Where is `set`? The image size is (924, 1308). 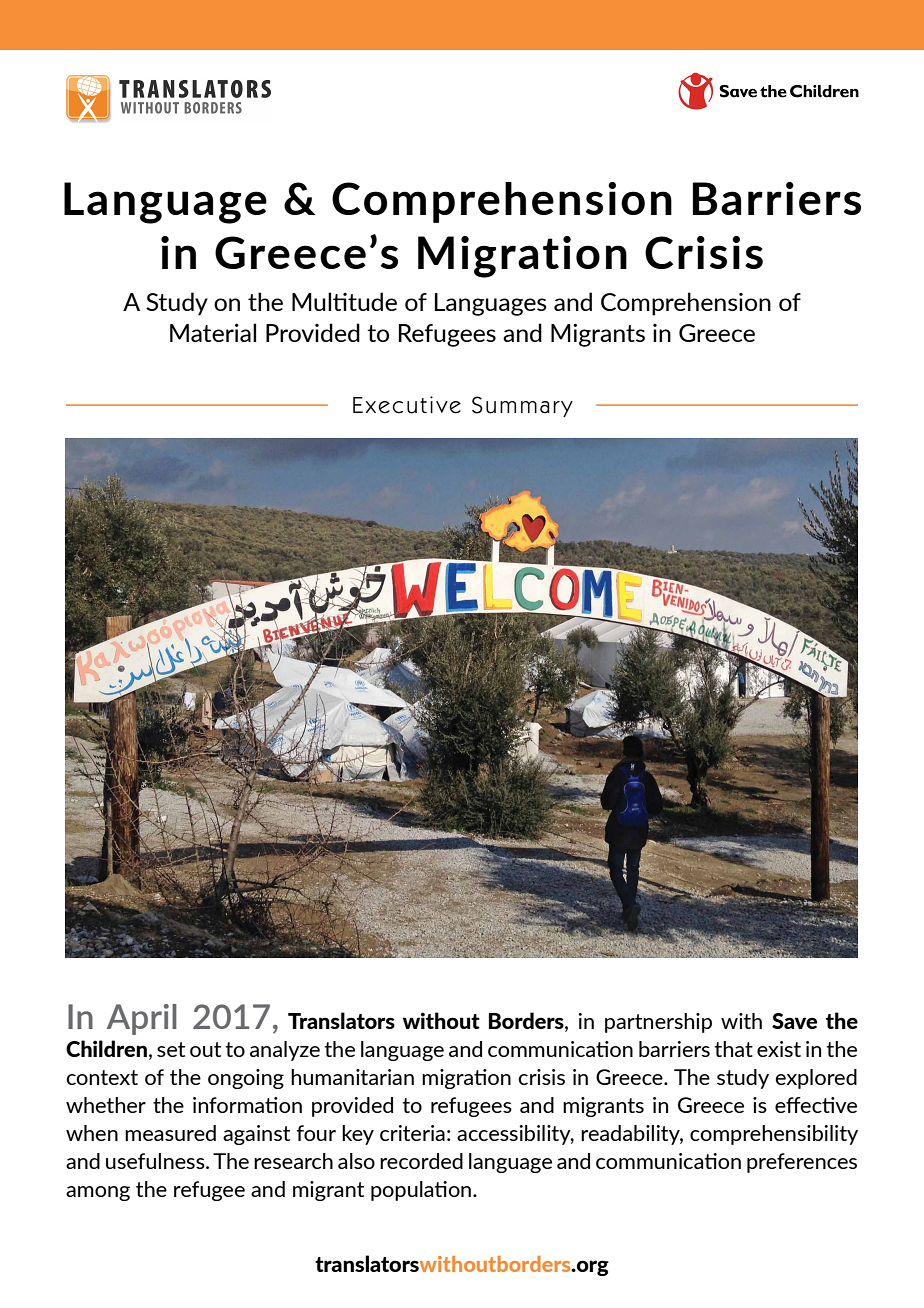 set is located at coordinates (171, 1049).
